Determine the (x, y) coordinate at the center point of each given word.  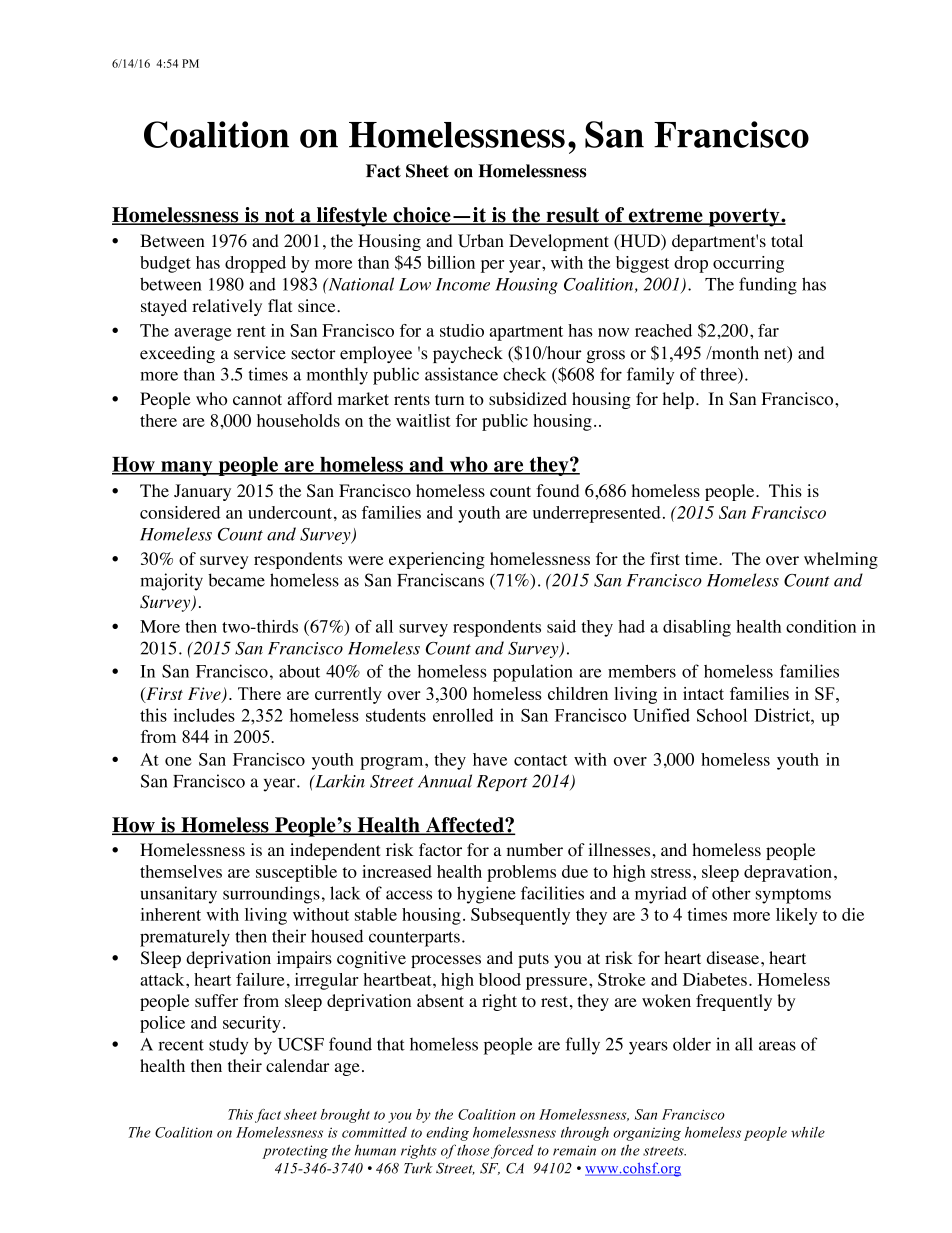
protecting (295, 1152)
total (787, 241)
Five (205, 694)
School (722, 715)
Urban (481, 241)
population (533, 673)
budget (165, 264)
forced (512, 1151)
